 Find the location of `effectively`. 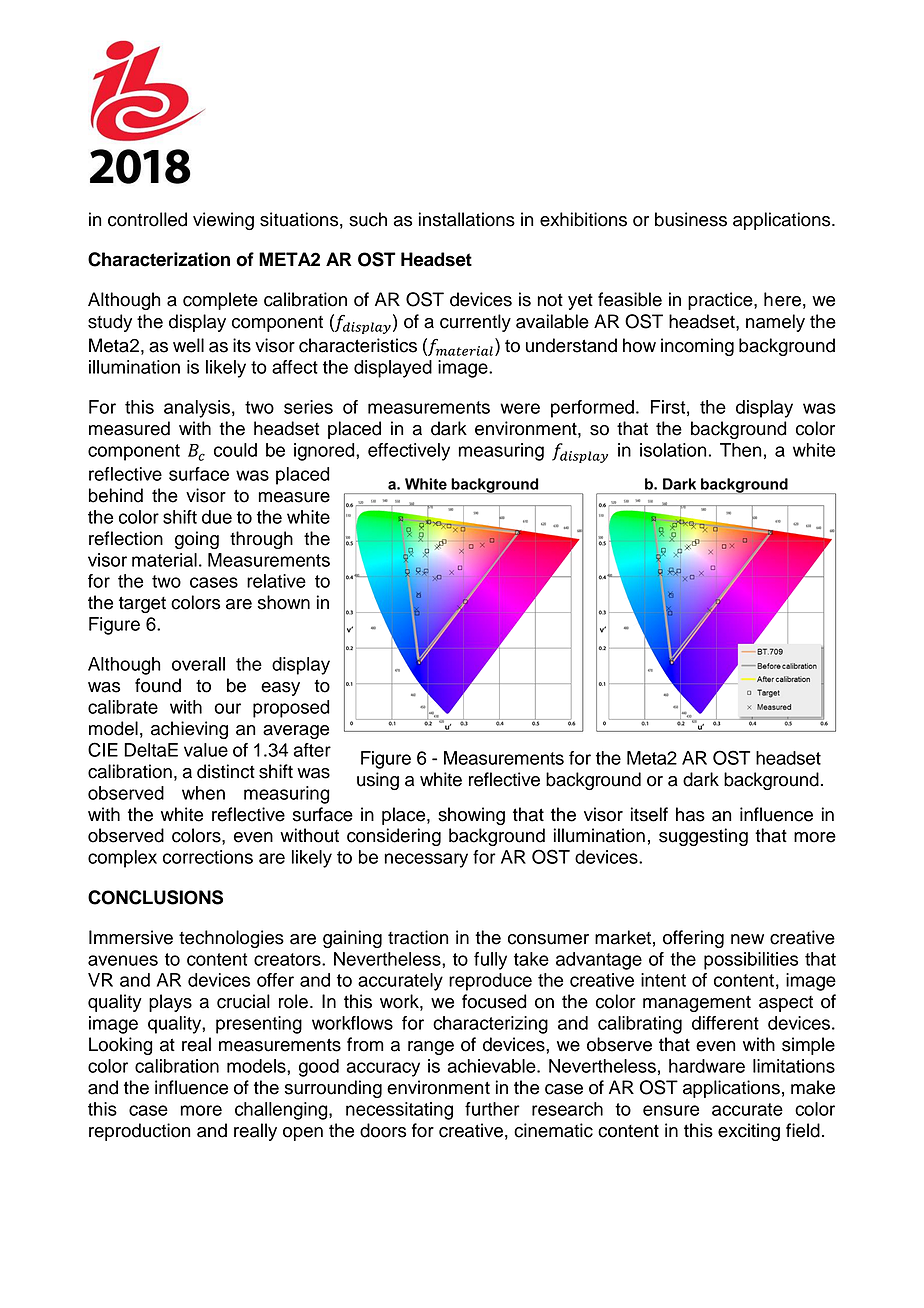

effectively is located at coordinates (409, 452).
